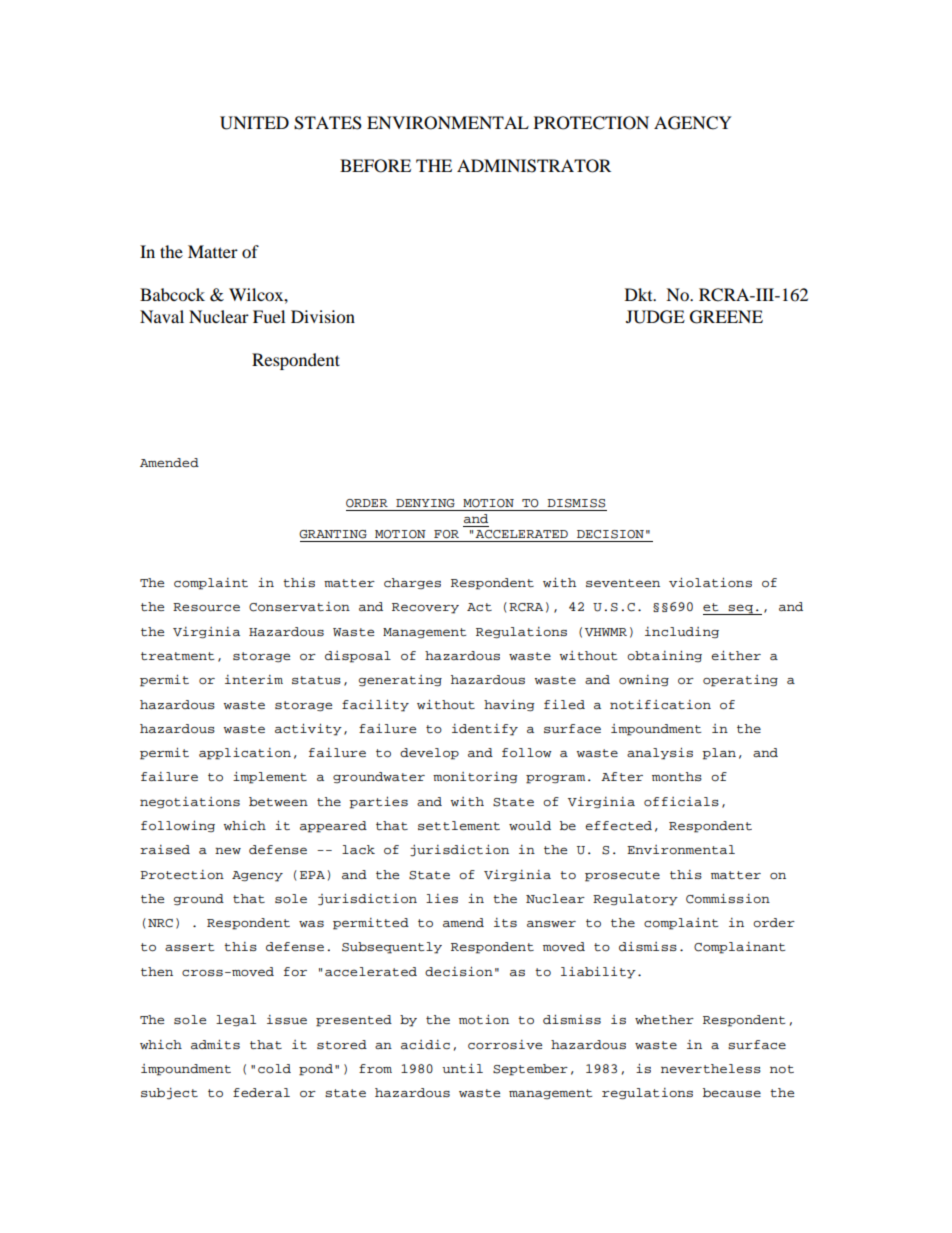 This screenshot has width=952, height=1233. Describe the element at coordinates (375, 166) in the screenshot. I see `BEFORE` at that location.
